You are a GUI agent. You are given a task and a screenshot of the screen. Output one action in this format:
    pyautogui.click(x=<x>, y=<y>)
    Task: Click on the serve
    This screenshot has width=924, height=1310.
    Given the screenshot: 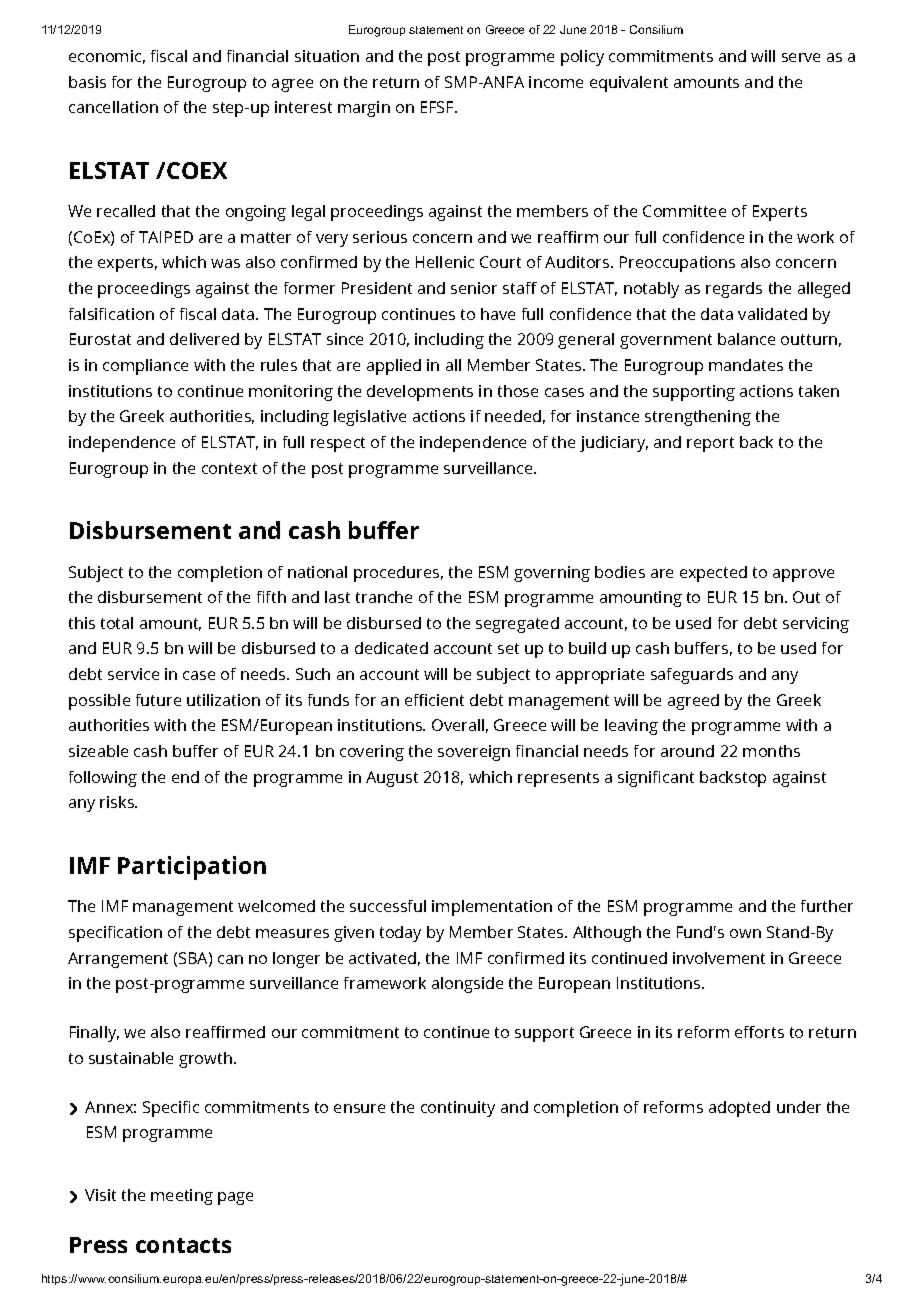 What is the action you would take?
    pyautogui.click(x=801, y=57)
